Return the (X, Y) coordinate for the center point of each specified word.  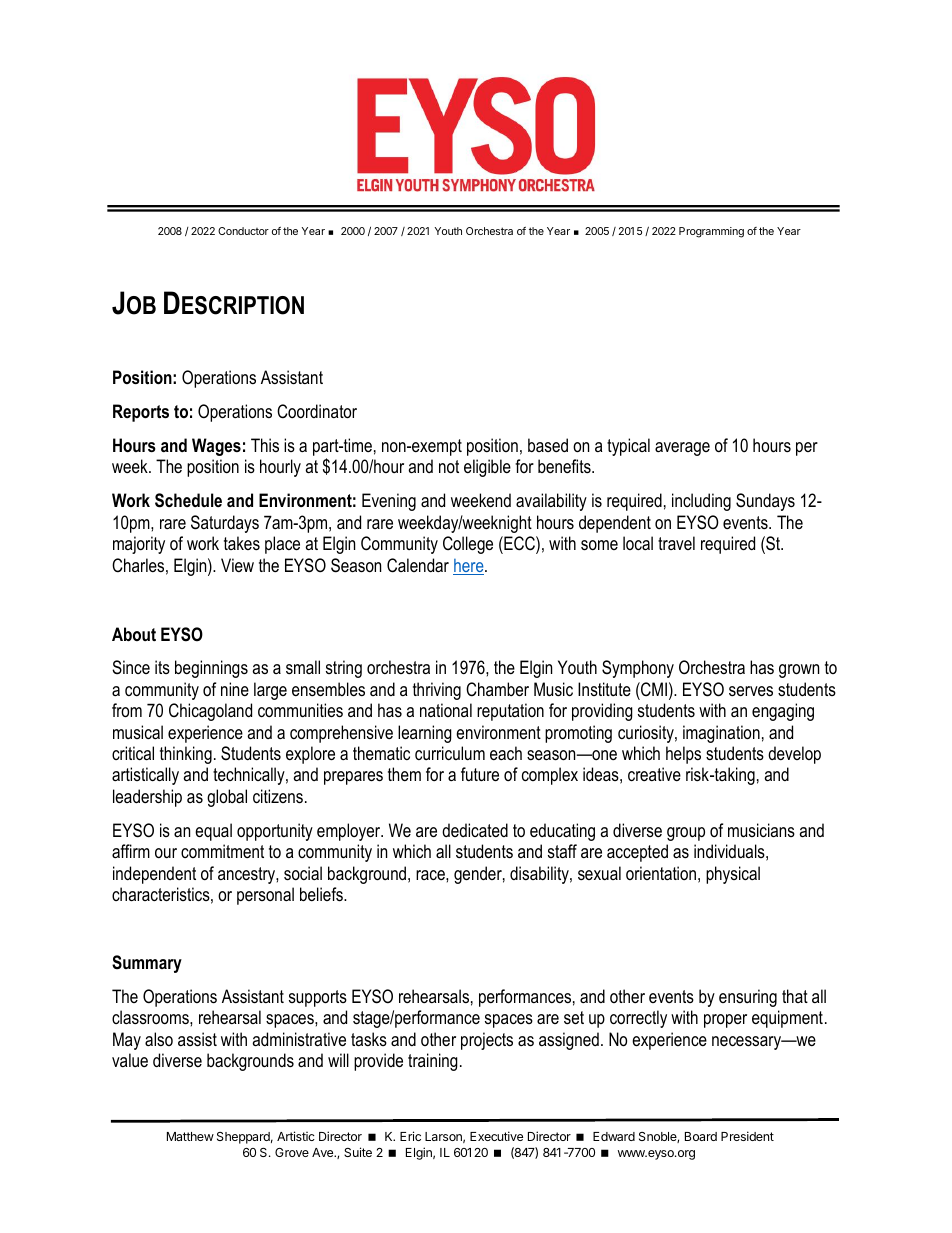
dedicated (475, 830)
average (682, 449)
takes (242, 543)
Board (701, 1136)
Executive (496, 1136)
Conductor (243, 231)
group (686, 834)
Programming (711, 232)
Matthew (190, 1136)
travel (676, 543)
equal (213, 832)
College (468, 545)
